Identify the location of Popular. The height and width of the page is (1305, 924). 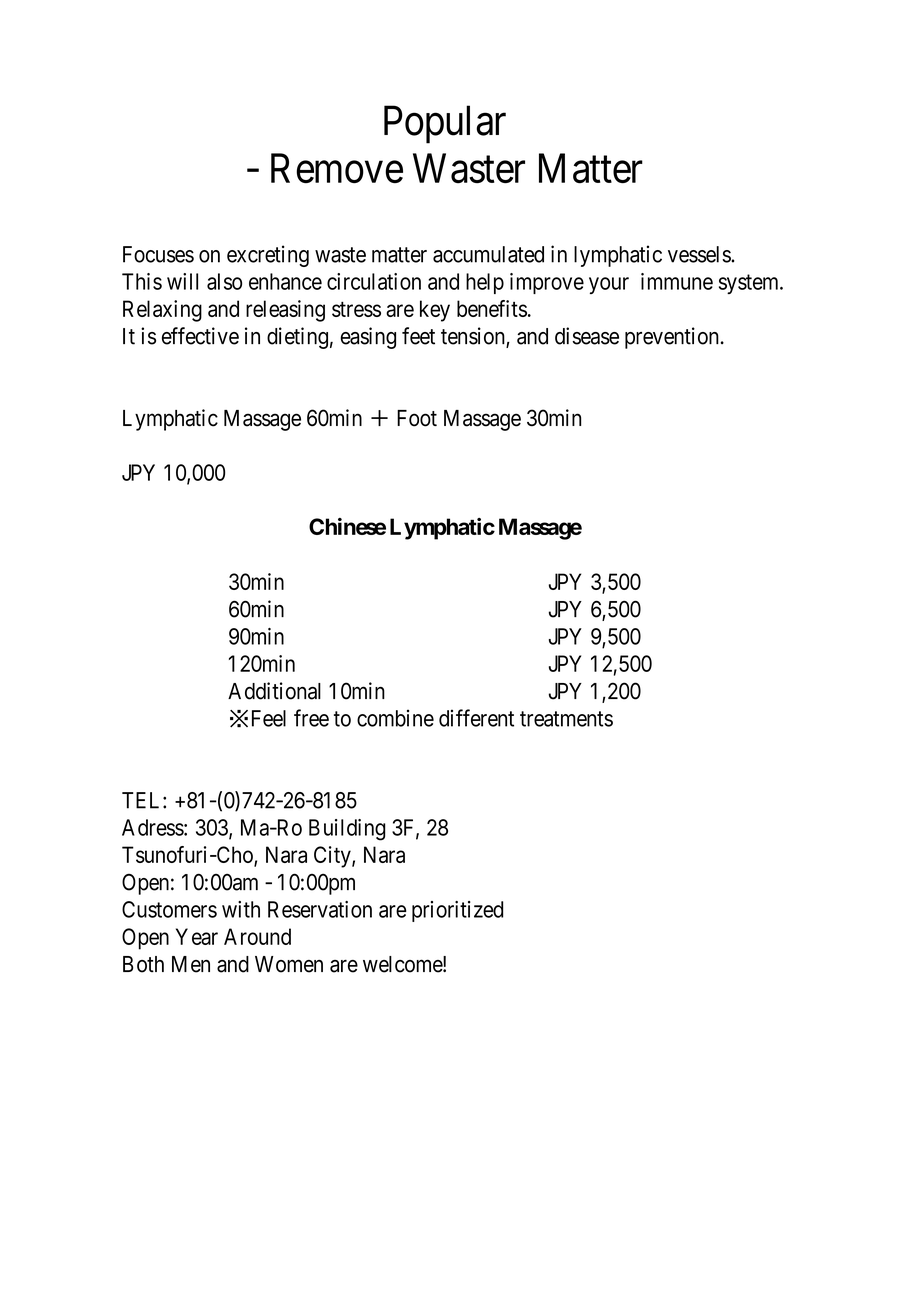
(445, 124).
